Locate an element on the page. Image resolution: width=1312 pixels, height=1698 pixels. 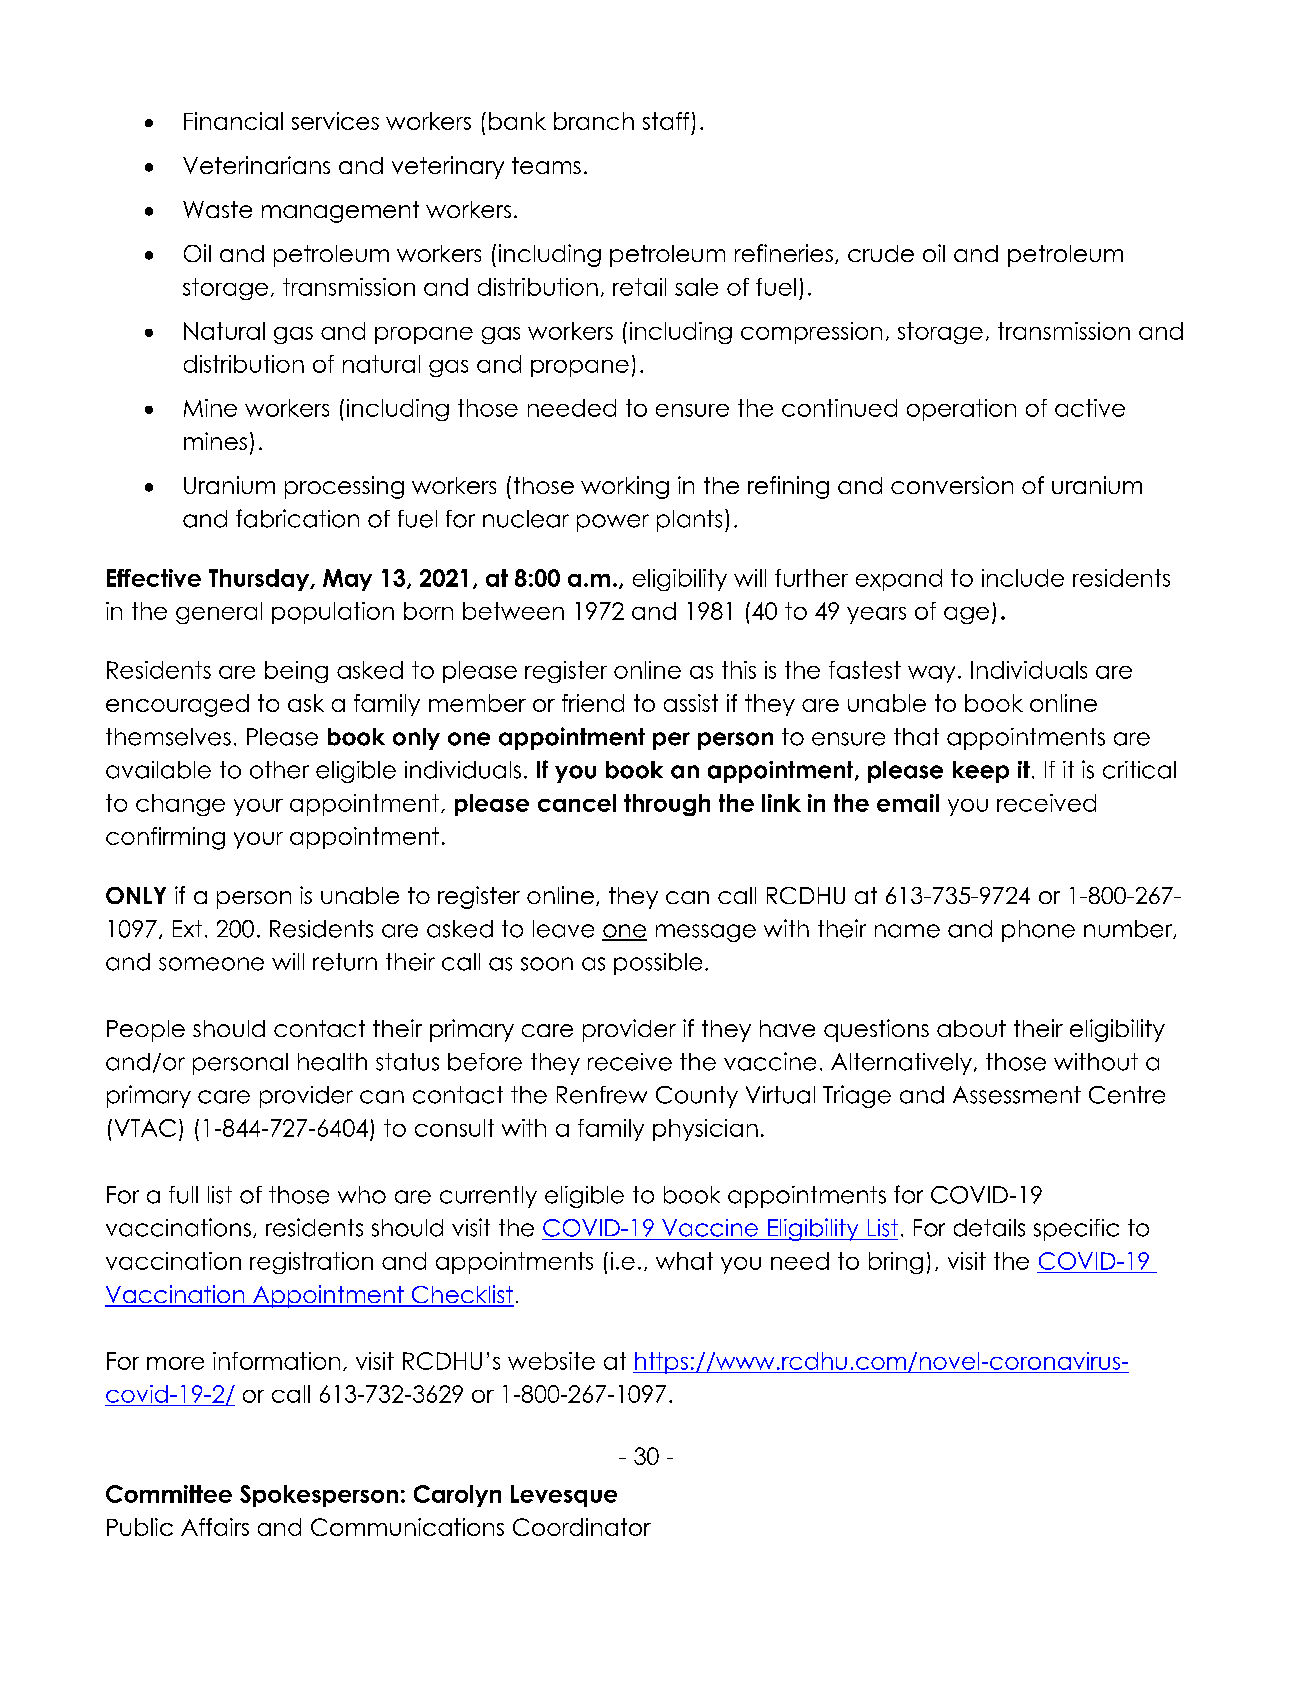
about is located at coordinates (971, 1028).
